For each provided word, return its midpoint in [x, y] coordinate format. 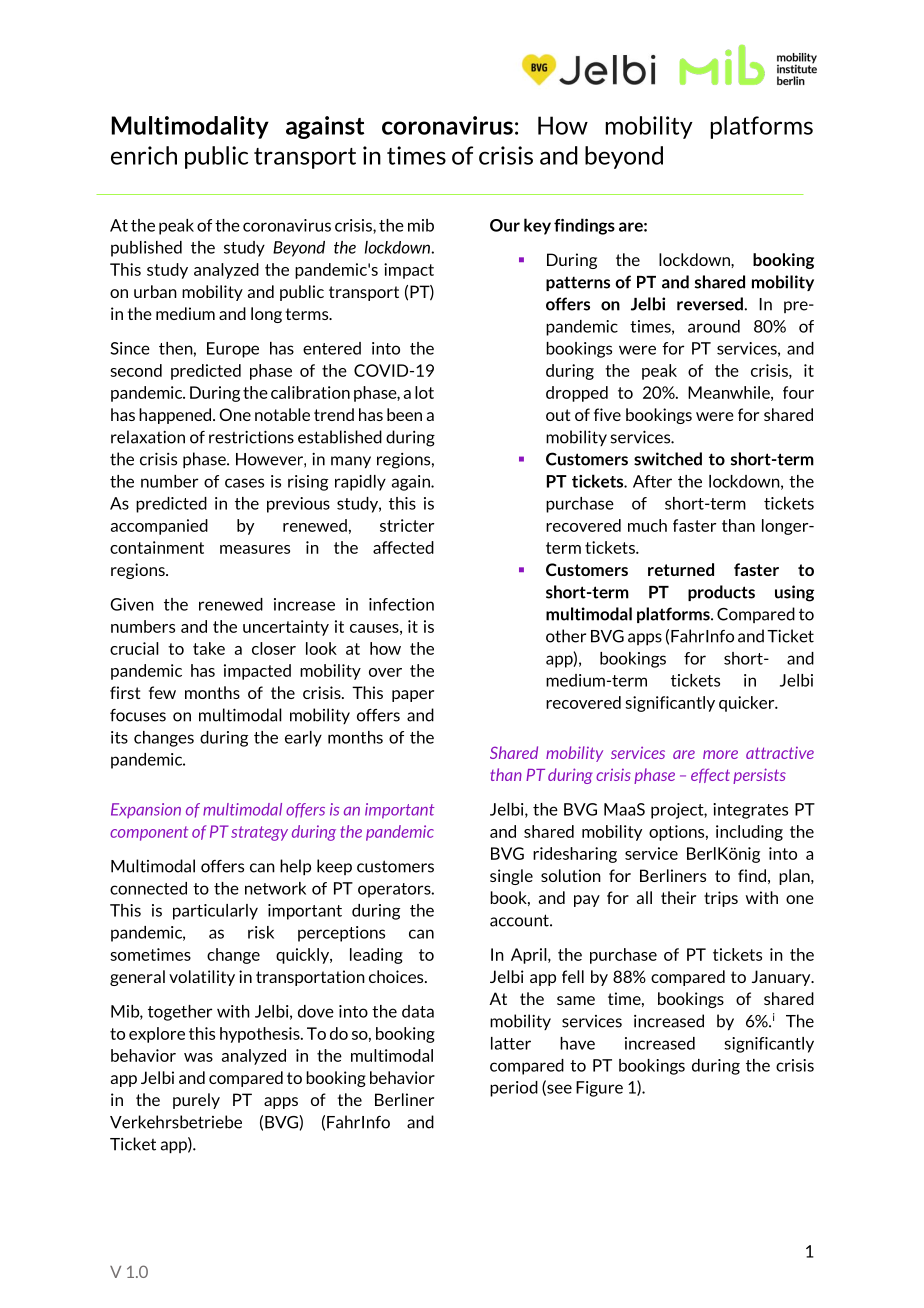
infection [401, 604]
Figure [599, 1089]
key [537, 226]
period [514, 1089]
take [209, 648]
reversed [710, 304]
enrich [144, 155]
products [721, 593]
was [198, 1057]
